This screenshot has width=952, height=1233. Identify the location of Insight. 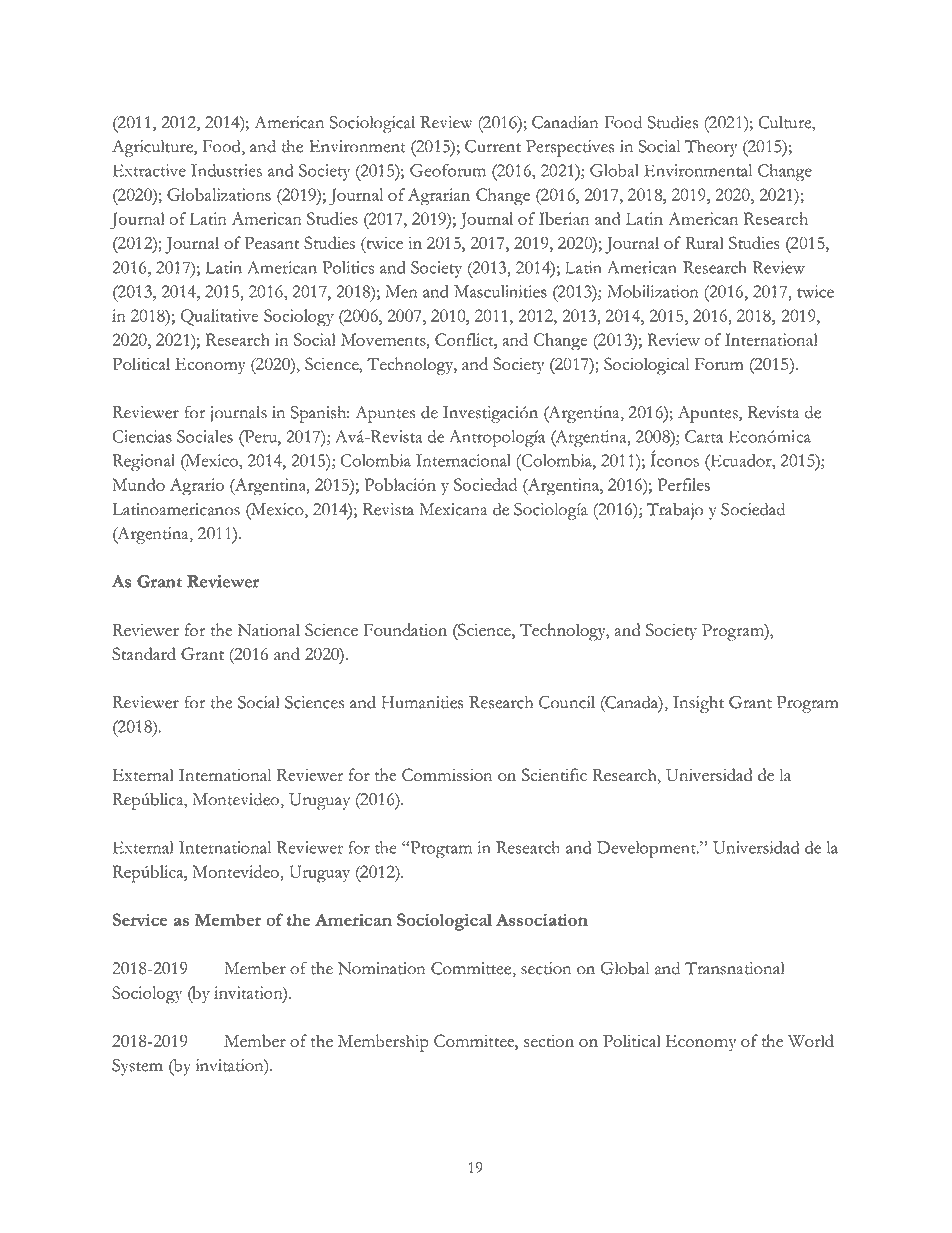
(698, 704).
